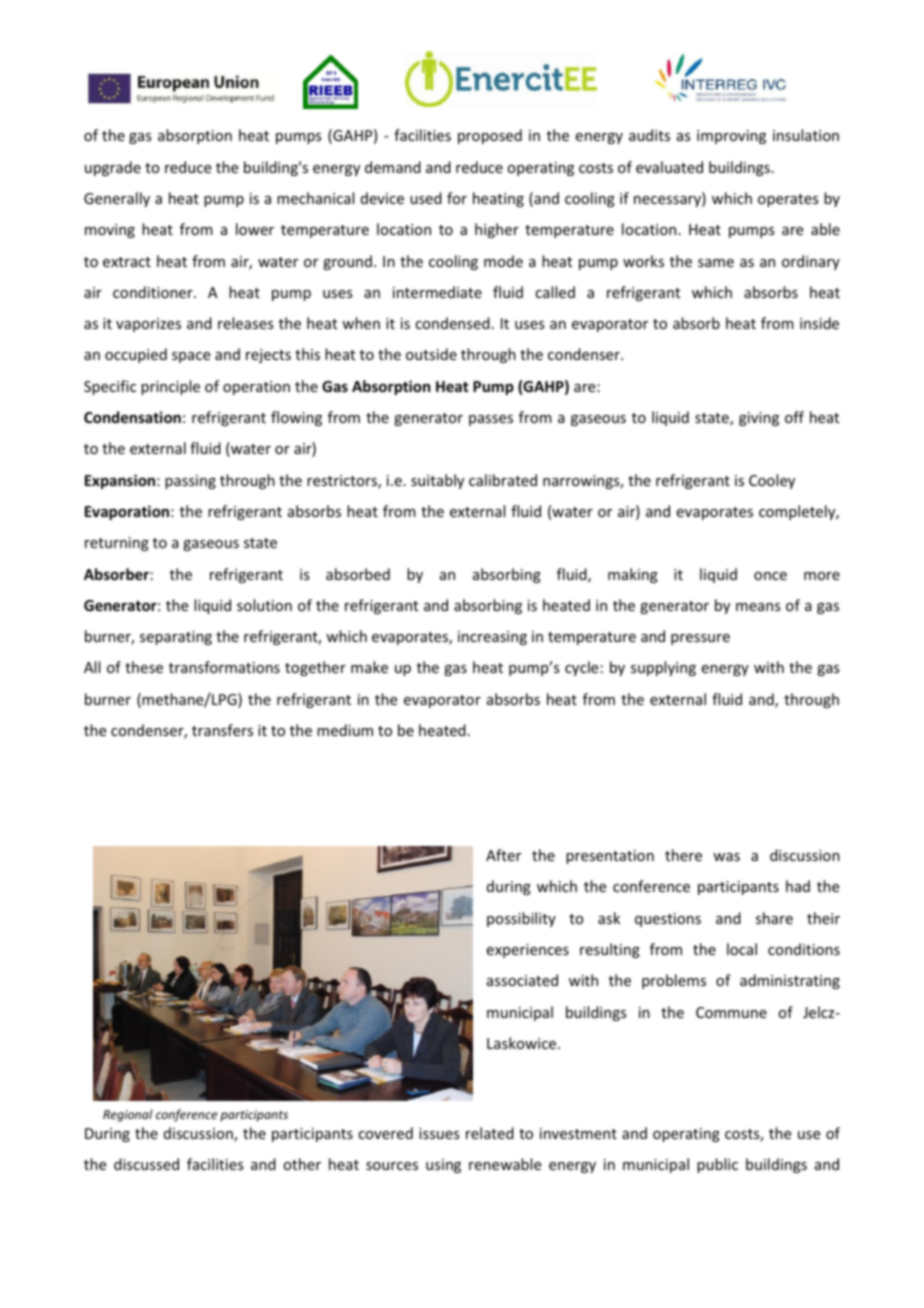  I want to click on transfers, so click(222, 730).
